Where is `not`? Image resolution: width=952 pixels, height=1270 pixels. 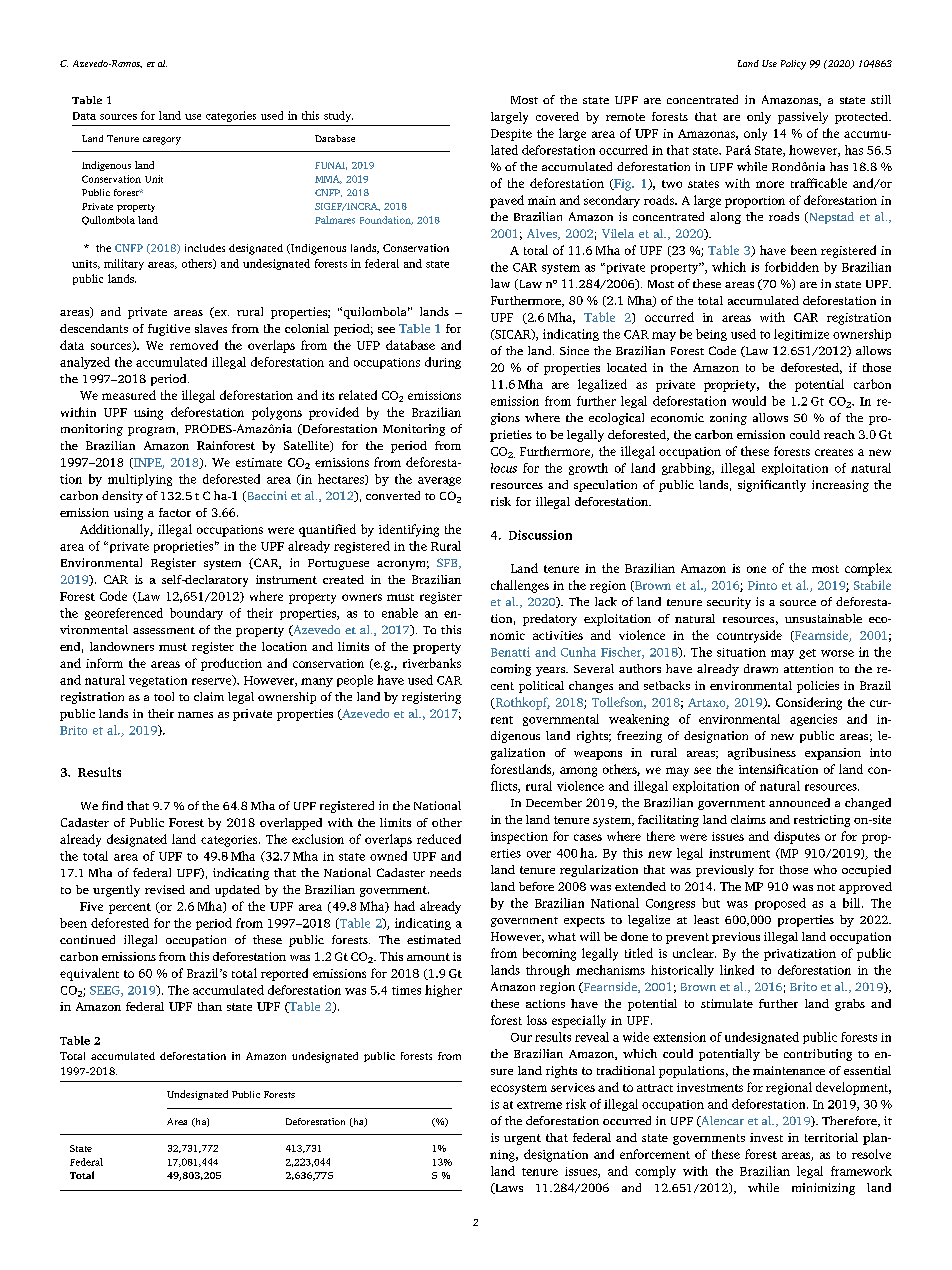
not is located at coordinates (826, 887).
